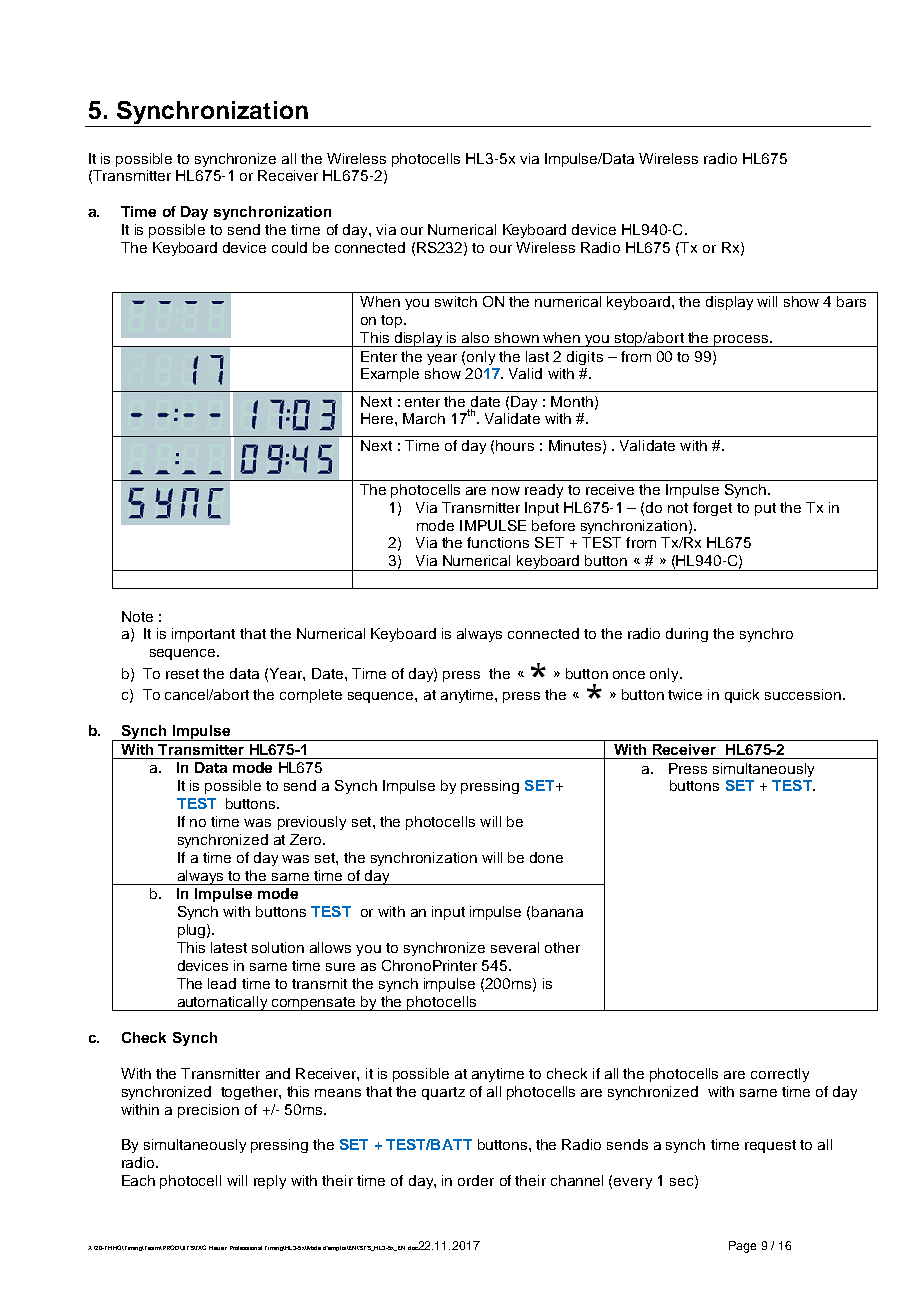 The height and width of the screenshot is (1308, 924). I want to click on Page, so click(742, 1247).
